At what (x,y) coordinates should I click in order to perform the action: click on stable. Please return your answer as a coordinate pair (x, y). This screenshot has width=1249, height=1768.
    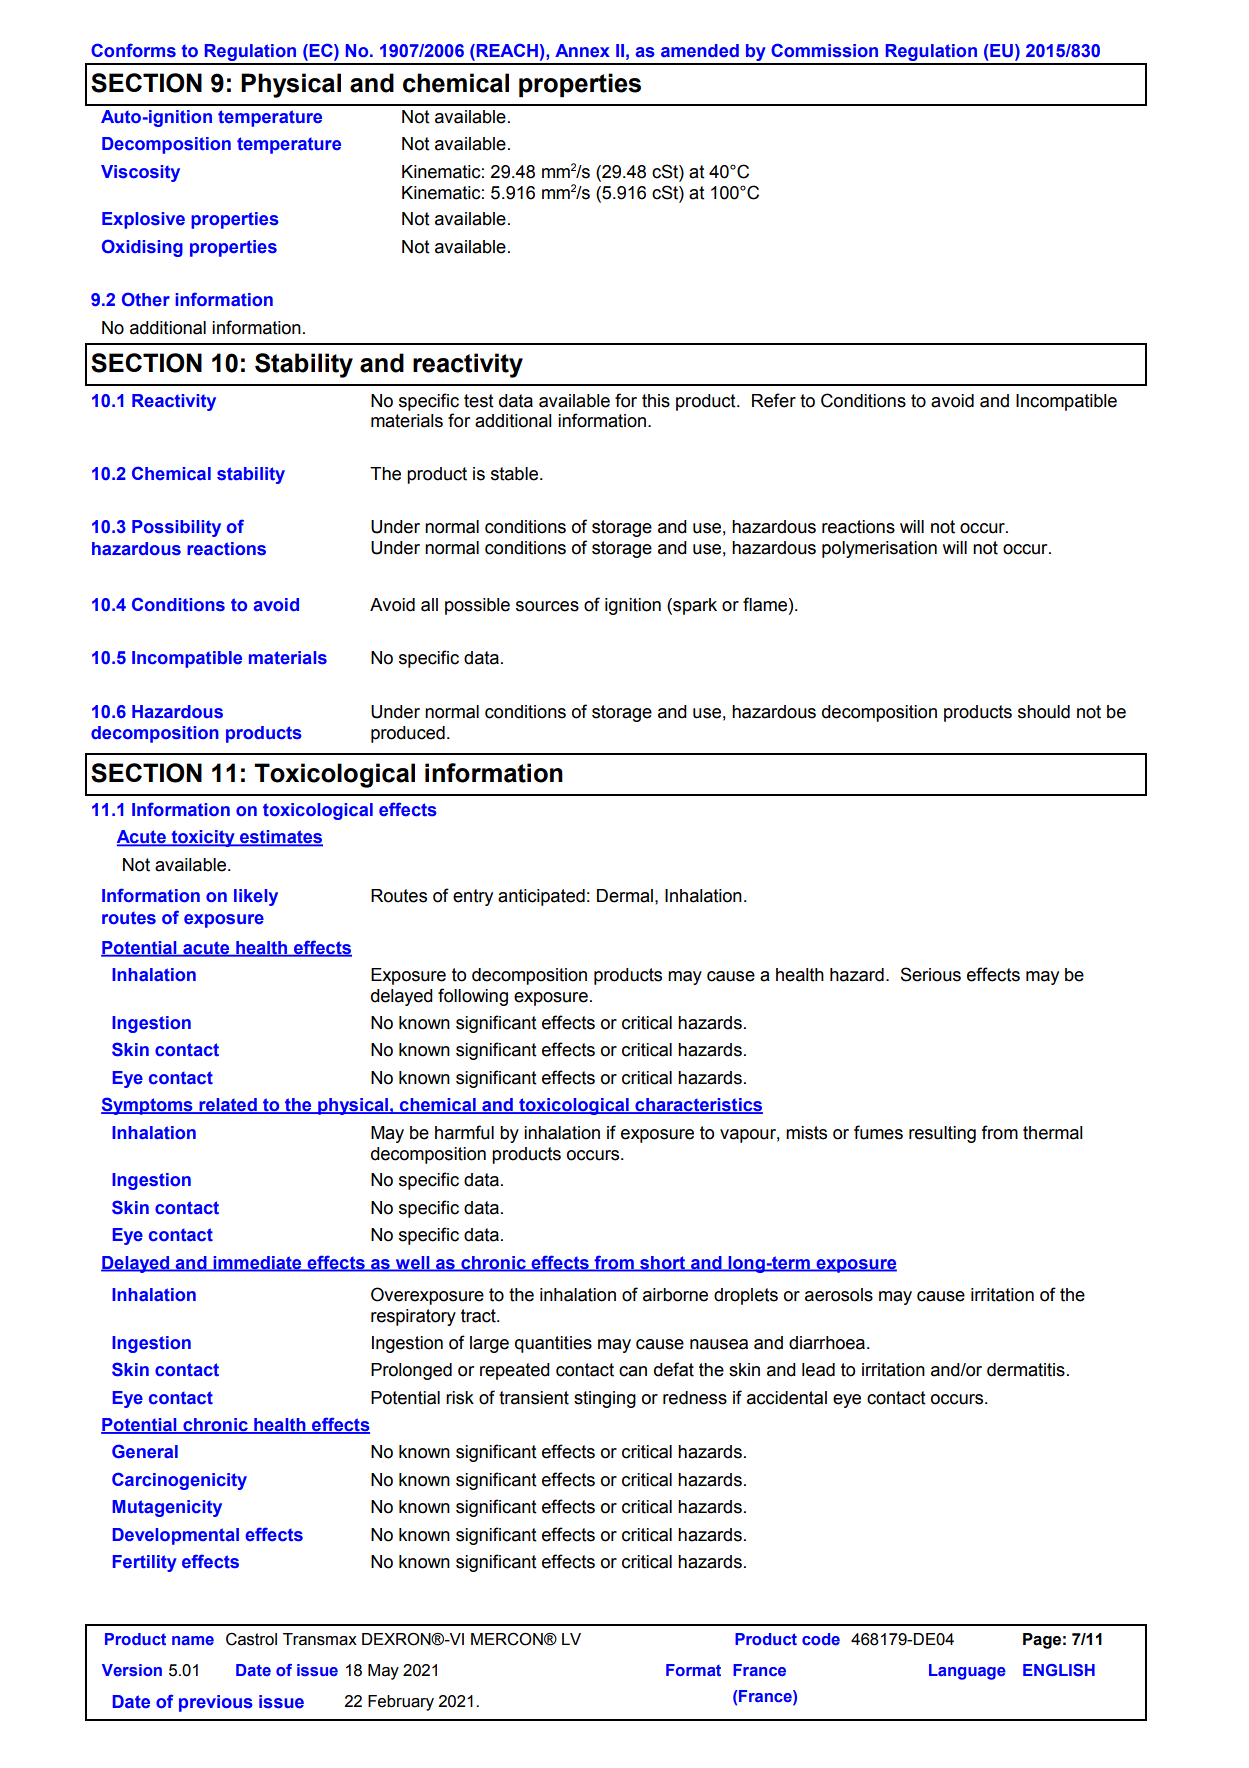
    Looking at the image, I should click on (516, 474).
